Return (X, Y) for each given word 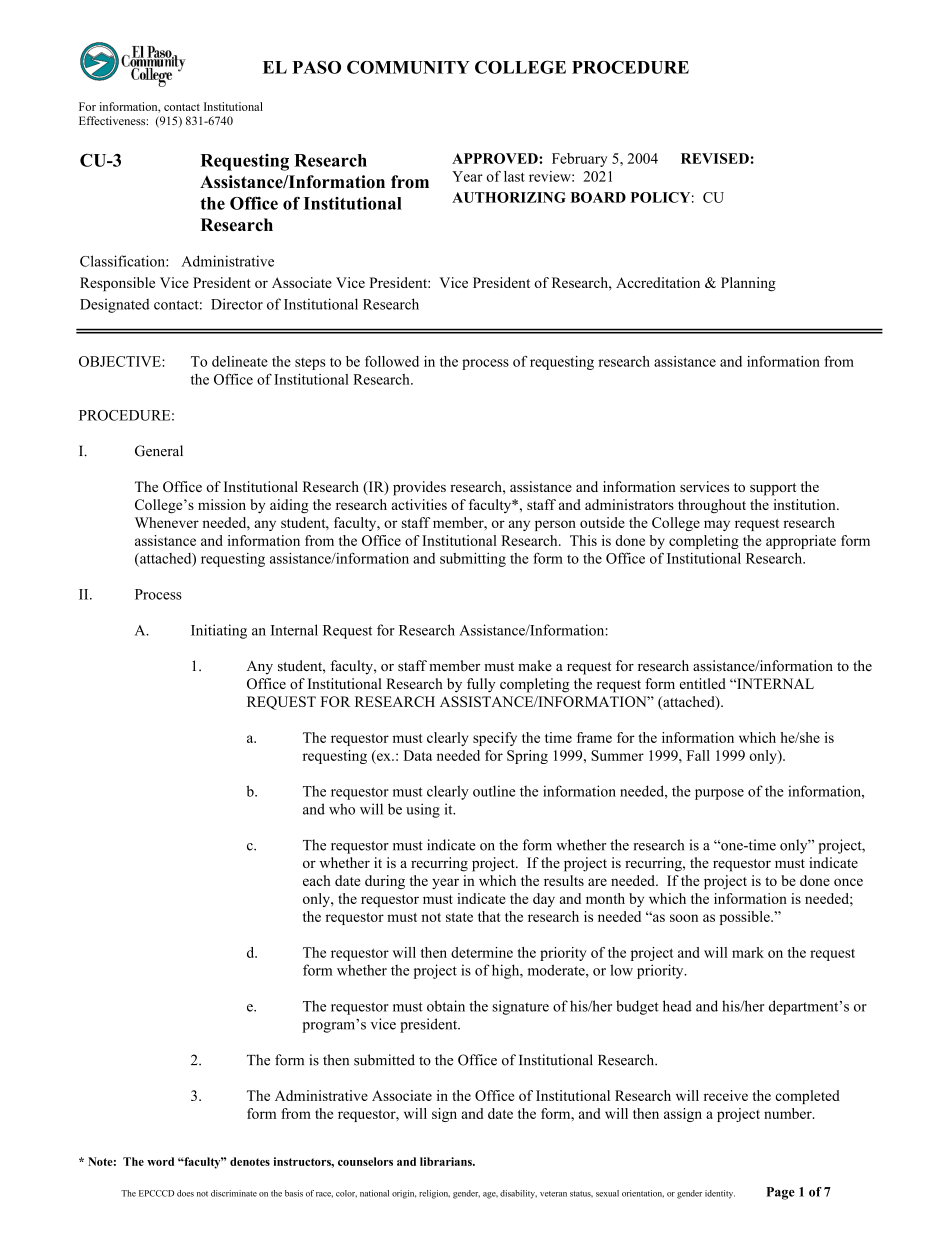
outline (494, 791)
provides (419, 488)
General (159, 451)
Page (780, 1193)
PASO (316, 67)
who (342, 809)
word (160, 1161)
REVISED (715, 158)
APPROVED (496, 158)
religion (434, 1194)
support (773, 489)
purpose (719, 794)
